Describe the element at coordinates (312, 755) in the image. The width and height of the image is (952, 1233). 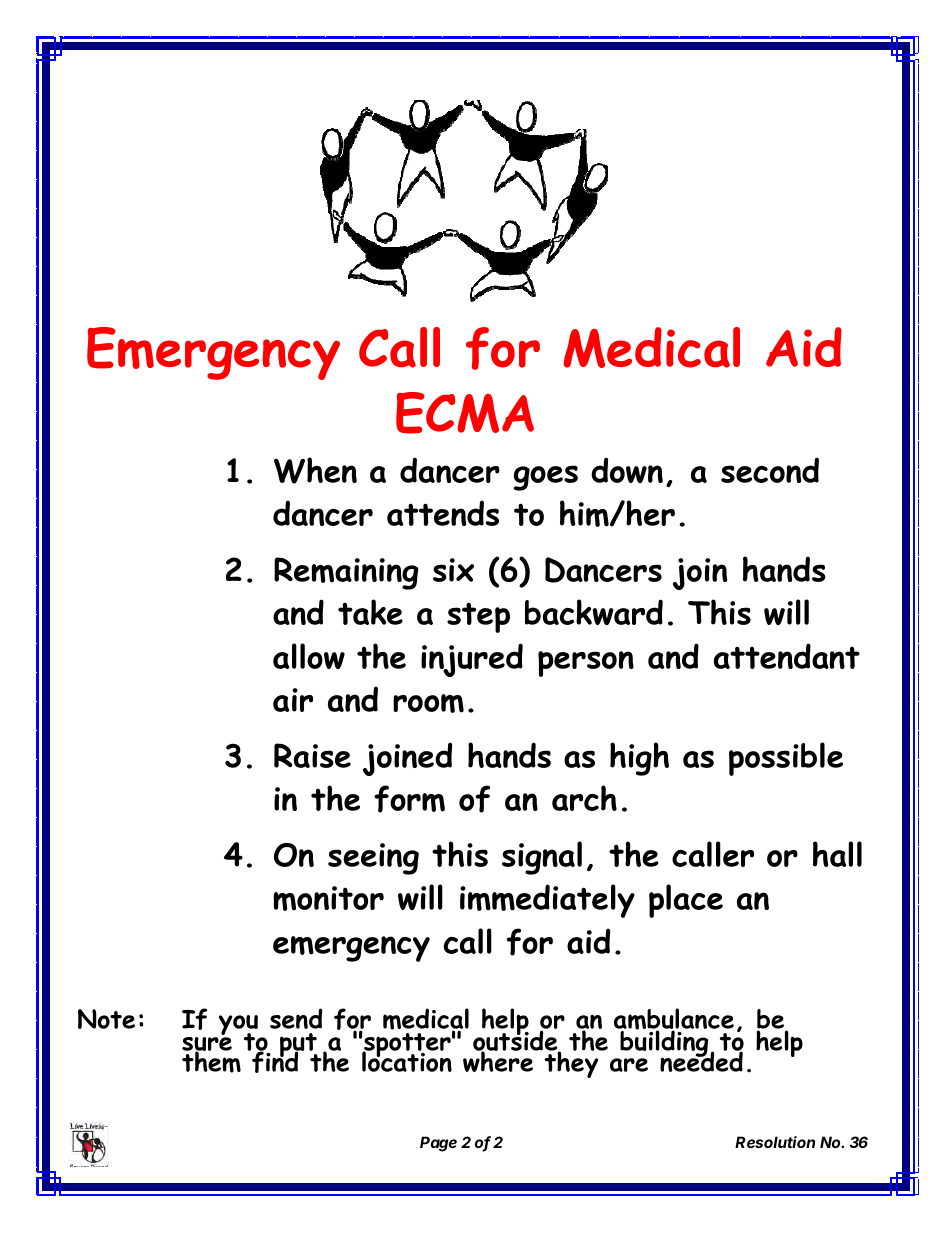
I see `Raise` at that location.
